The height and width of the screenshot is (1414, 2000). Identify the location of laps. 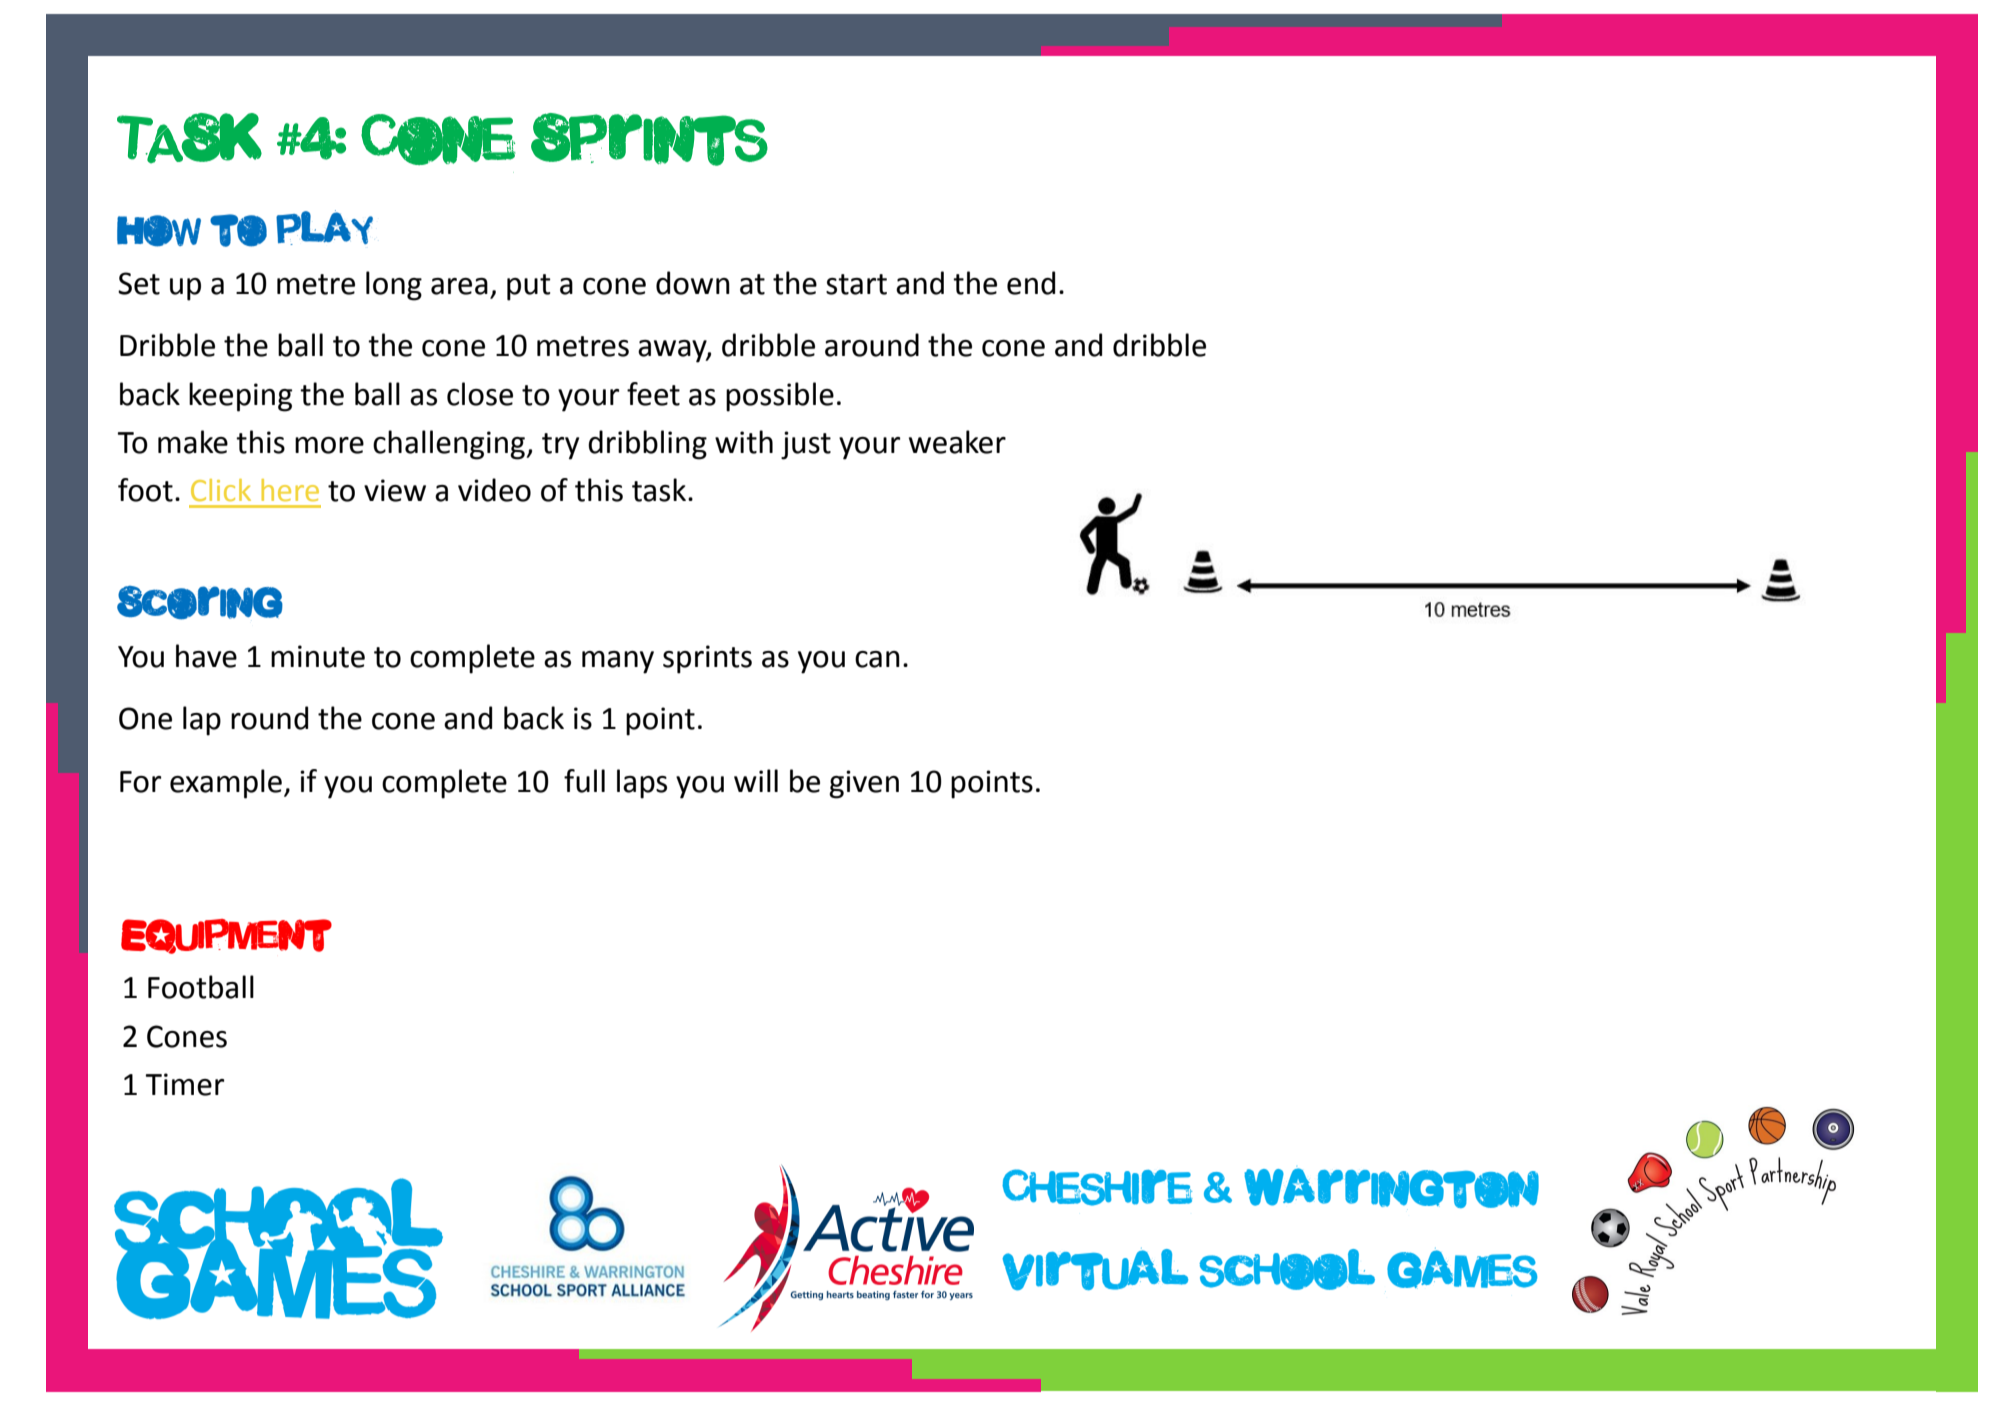
(642, 784).
